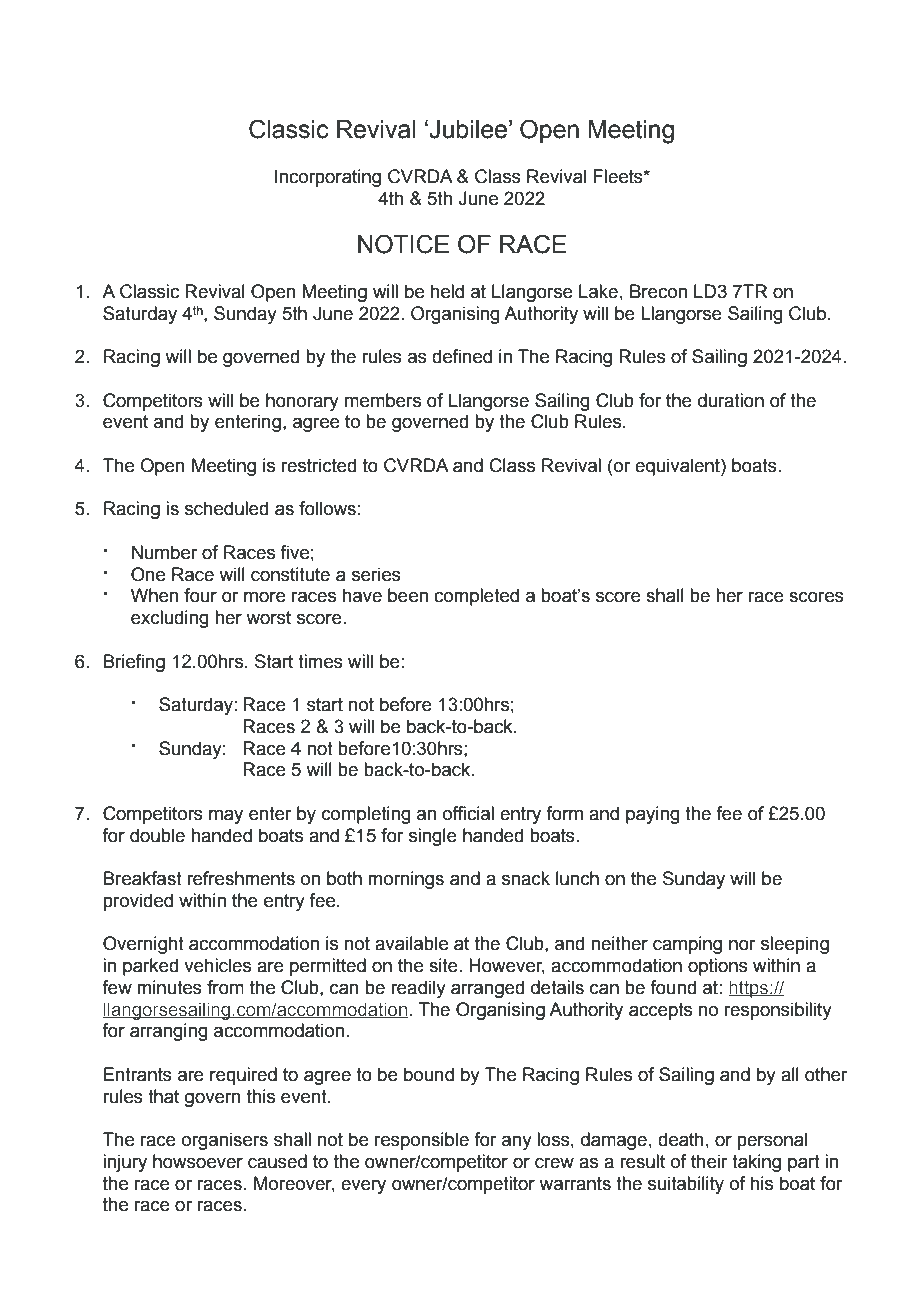  I want to click on Incorporating, so click(328, 178).
